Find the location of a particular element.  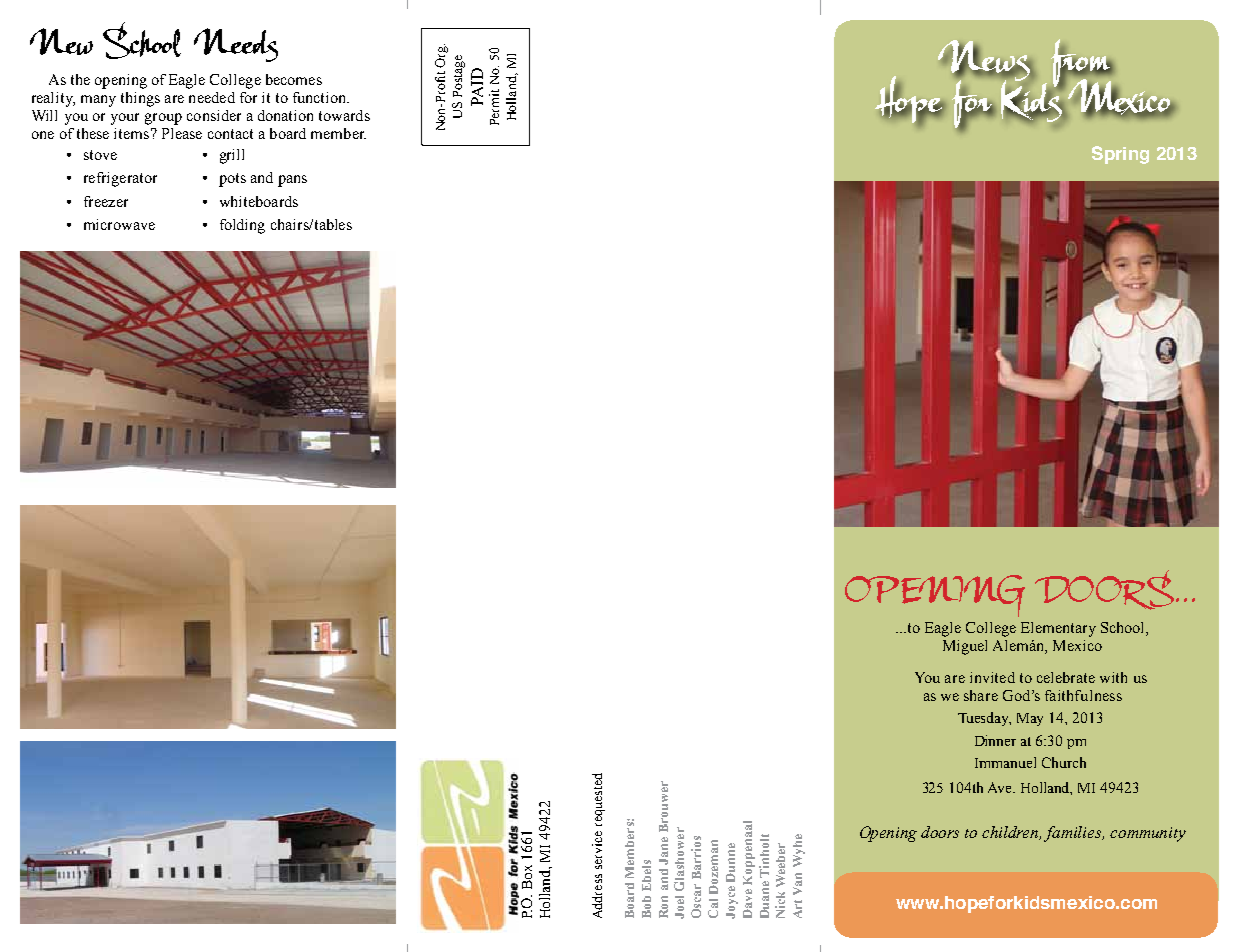

invited is located at coordinates (992, 677).
